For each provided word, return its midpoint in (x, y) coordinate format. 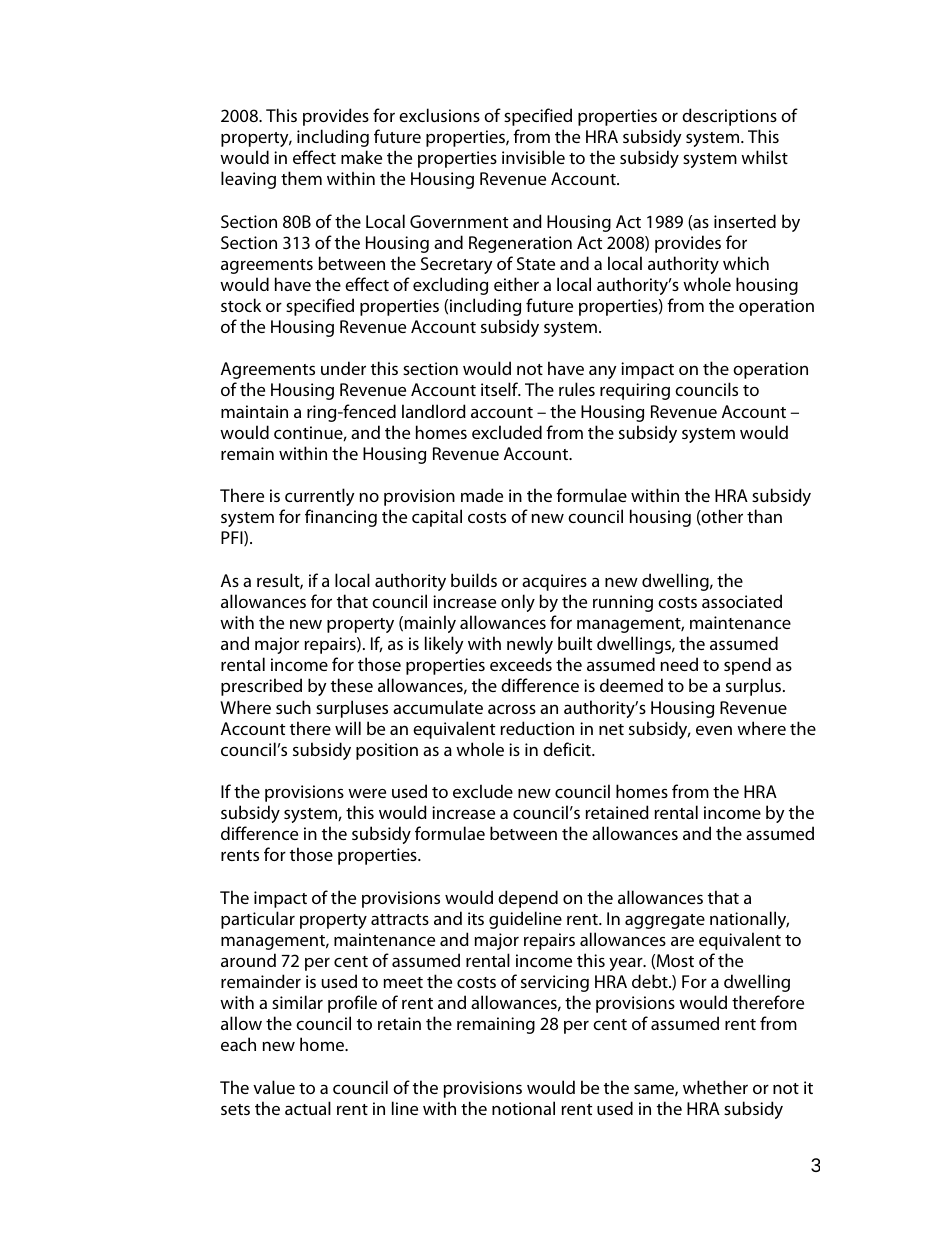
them (301, 178)
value (274, 1087)
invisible (533, 157)
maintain (254, 411)
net (611, 729)
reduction (537, 728)
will (348, 728)
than (764, 516)
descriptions (729, 117)
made (482, 495)
